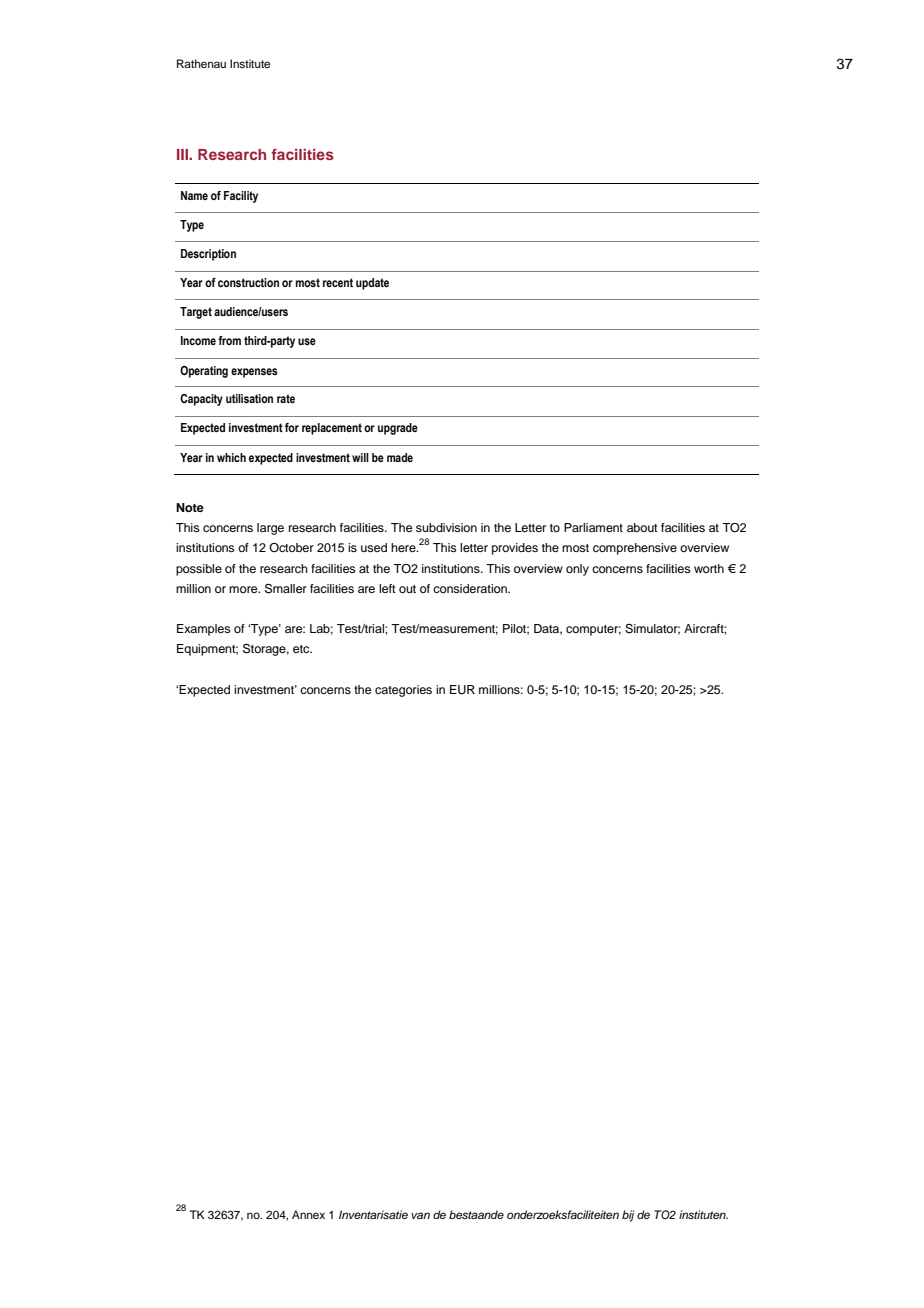 This image has height=1308, width=924. What do you see at coordinates (241, 197) in the image?
I see `Facility` at bounding box center [241, 197].
